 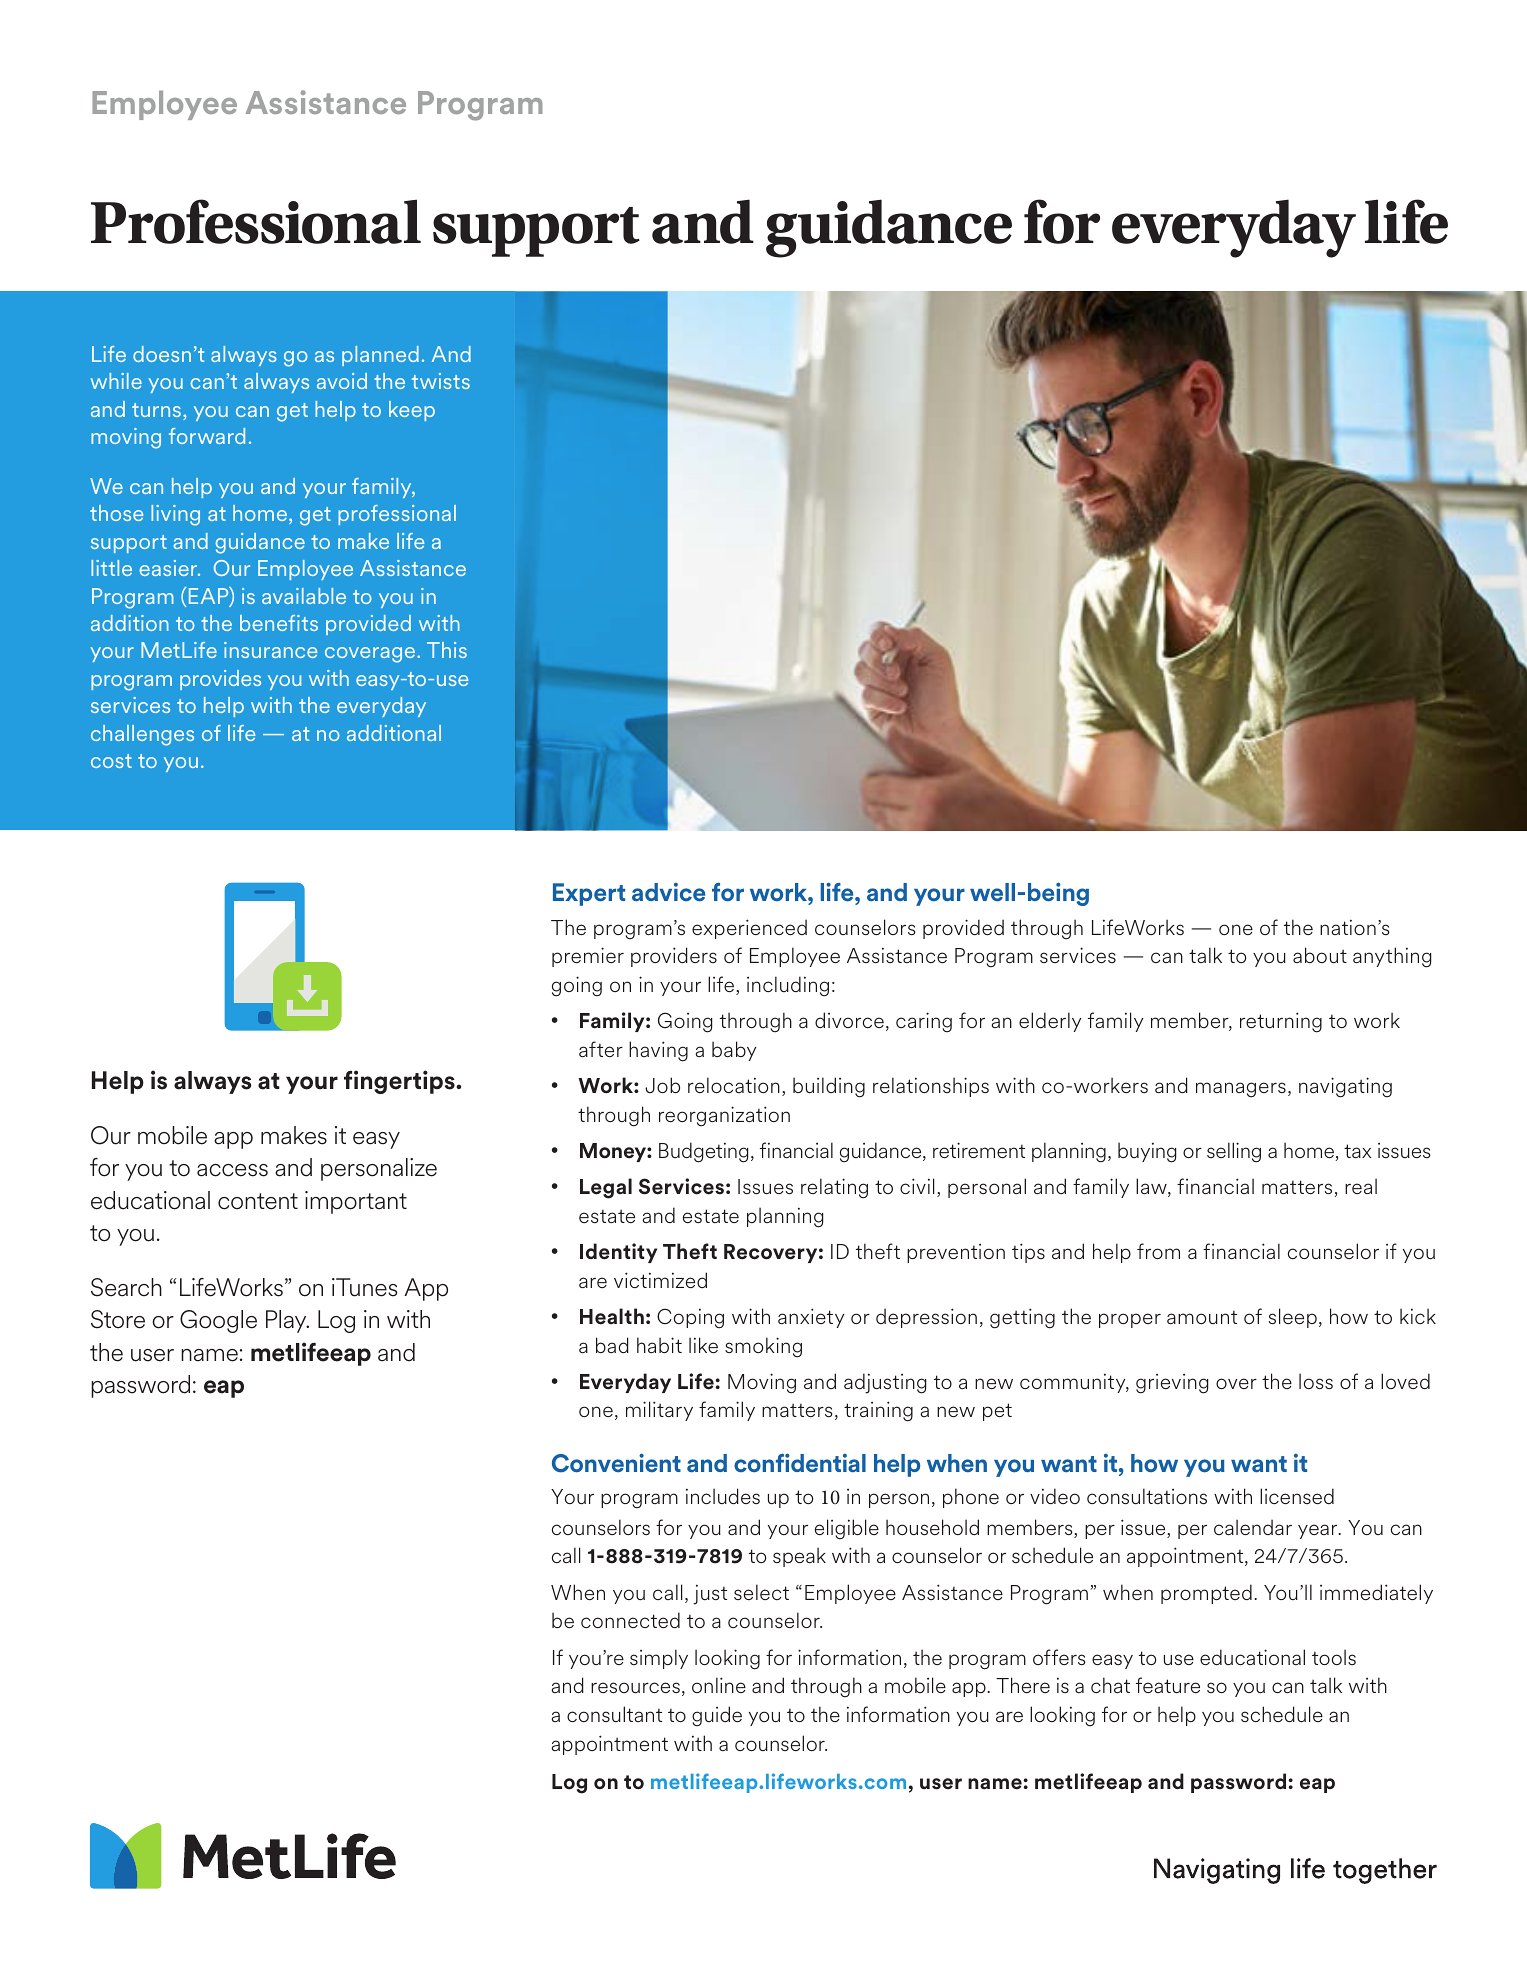 What do you see at coordinates (719, 1685) in the document?
I see `online` at bounding box center [719, 1685].
